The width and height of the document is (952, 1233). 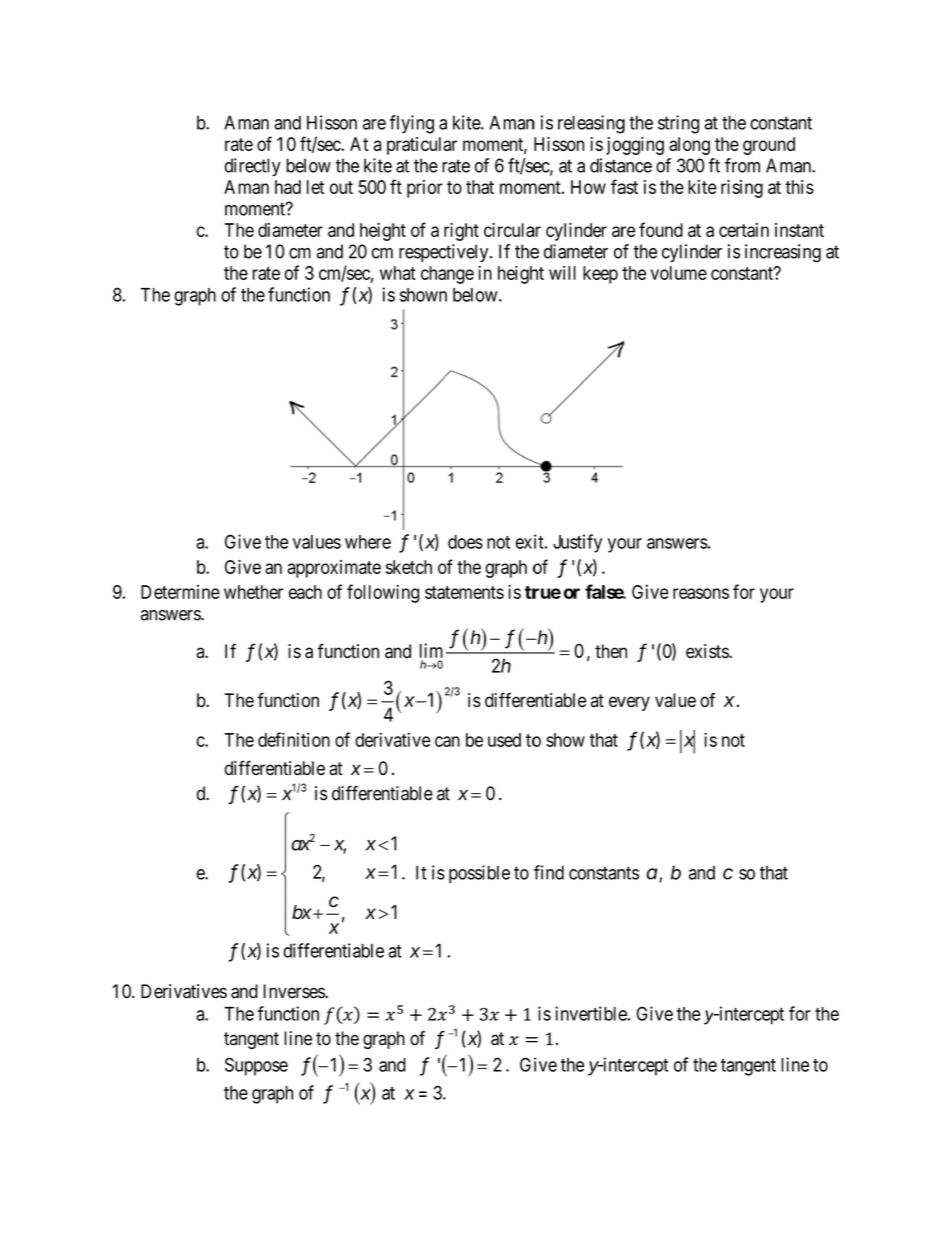 I want to click on each, so click(x=305, y=592).
